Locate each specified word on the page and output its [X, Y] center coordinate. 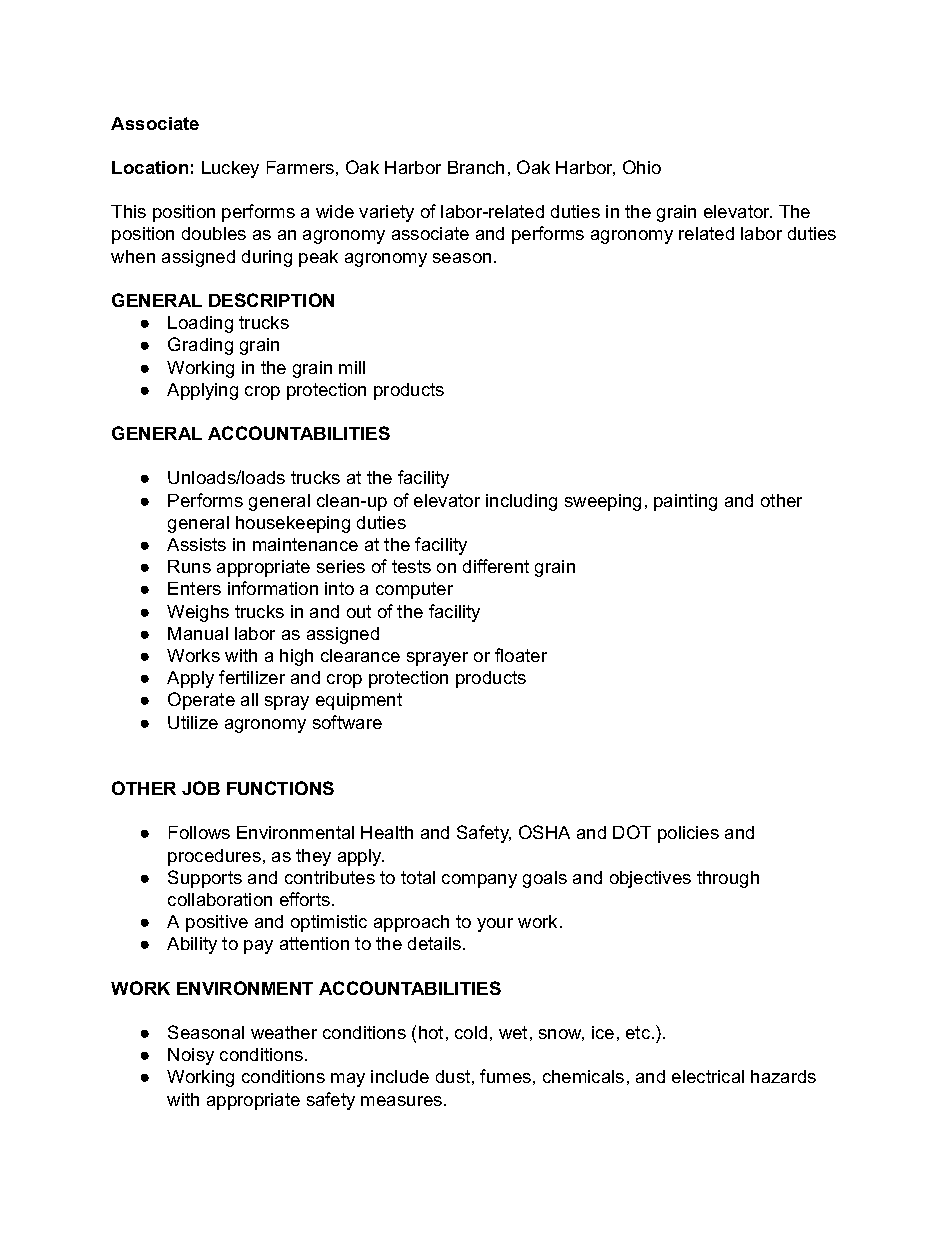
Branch [476, 167]
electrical [708, 1076]
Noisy [191, 1056]
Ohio [642, 167]
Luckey [230, 169]
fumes [505, 1076]
